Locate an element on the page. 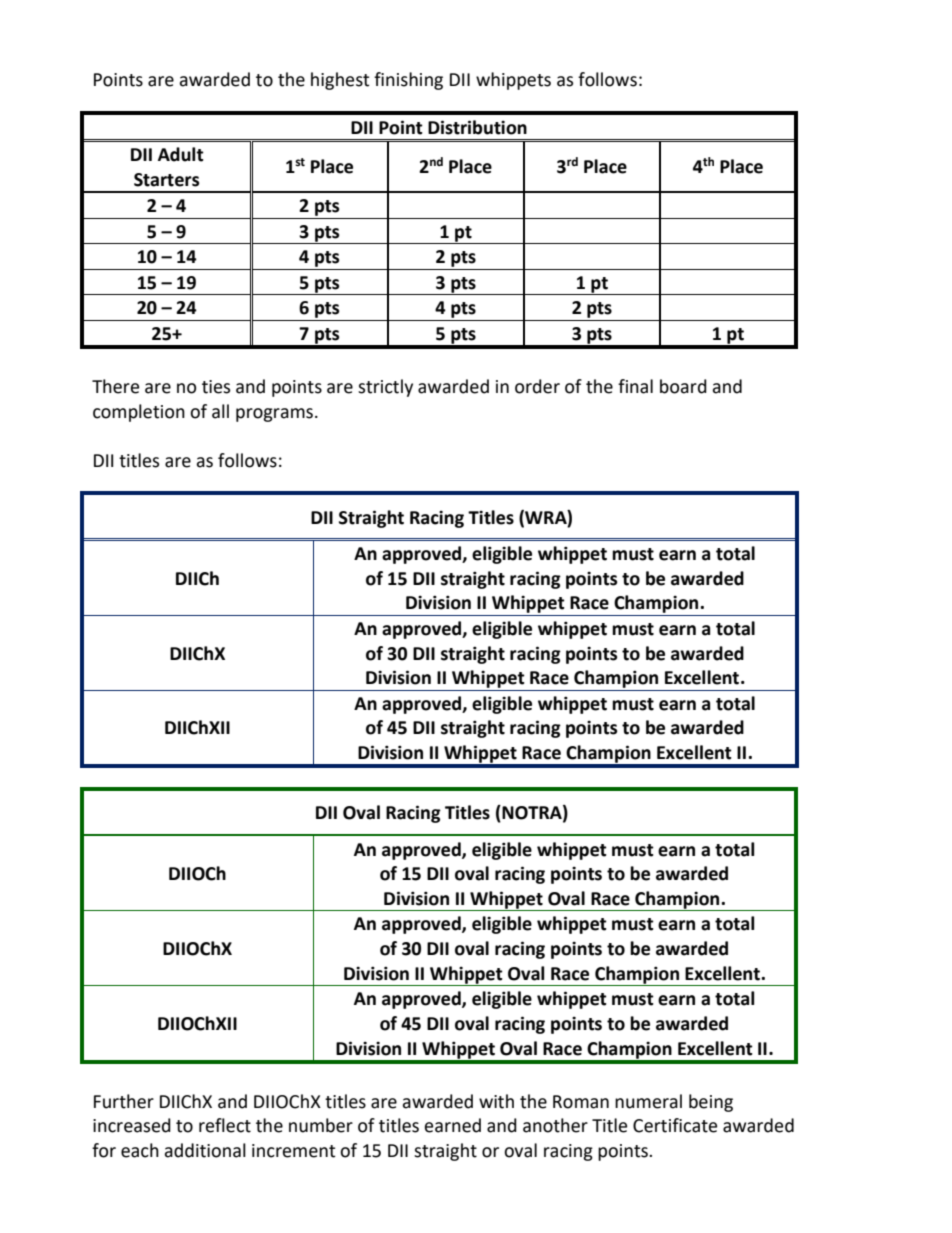  numeral is located at coordinates (648, 1101).
